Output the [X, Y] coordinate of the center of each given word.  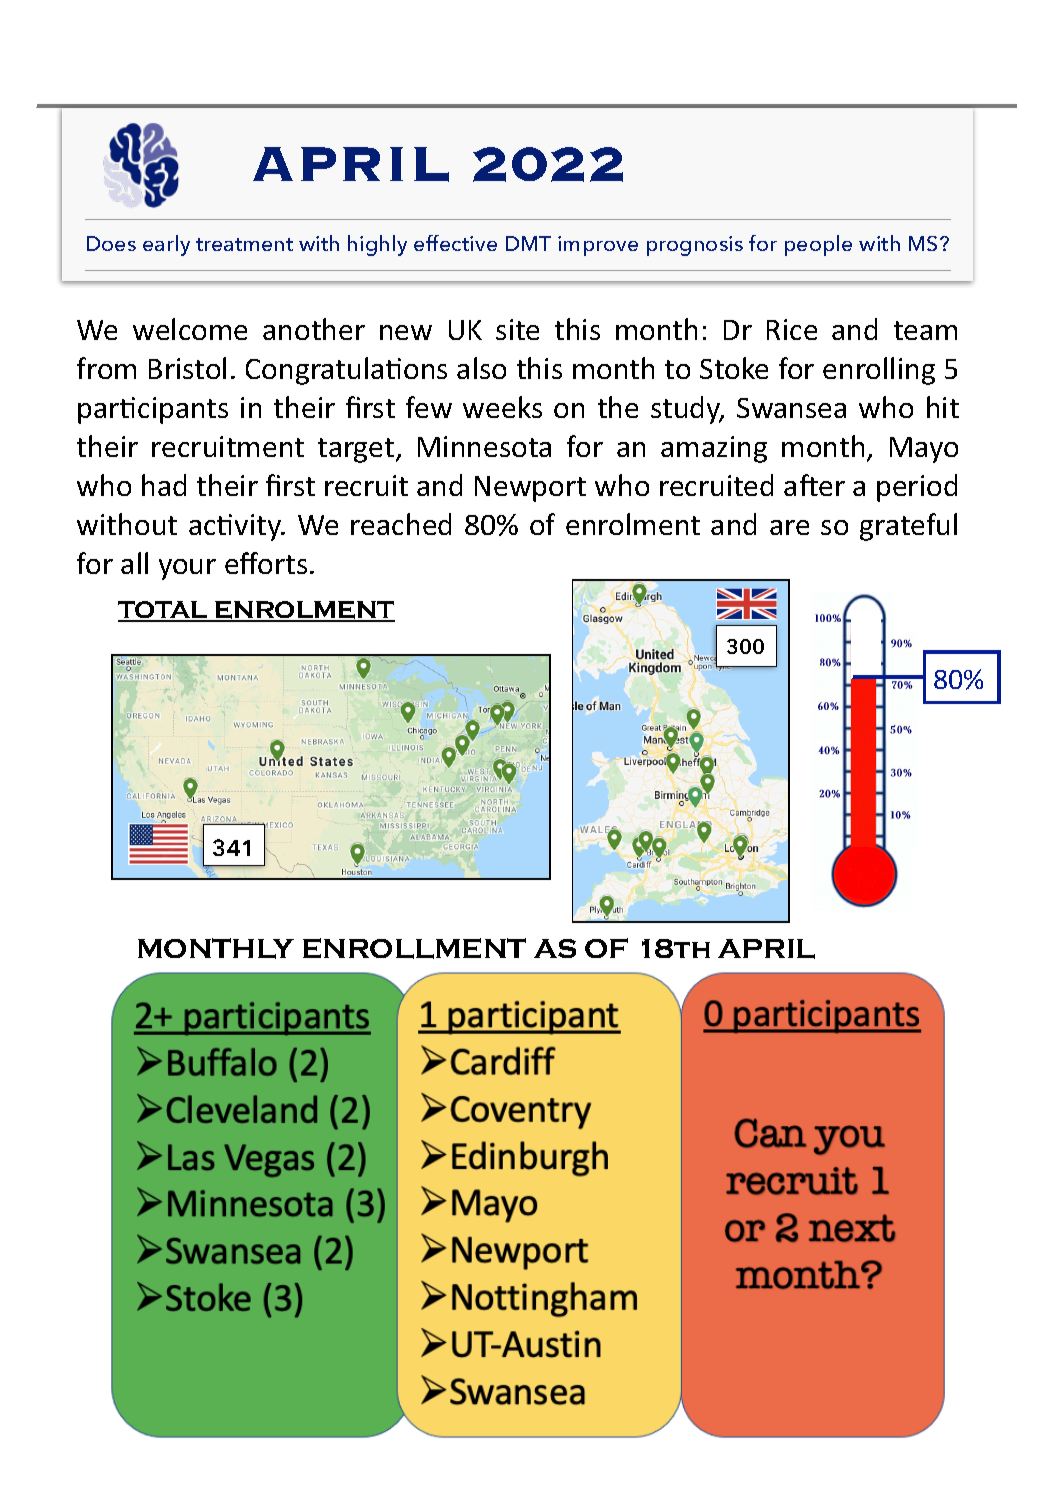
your [187, 569]
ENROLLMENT [414, 948]
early [166, 245]
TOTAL [164, 611]
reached [401, 524]
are [789, 527]
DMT [528, 243]
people [818, 245]
